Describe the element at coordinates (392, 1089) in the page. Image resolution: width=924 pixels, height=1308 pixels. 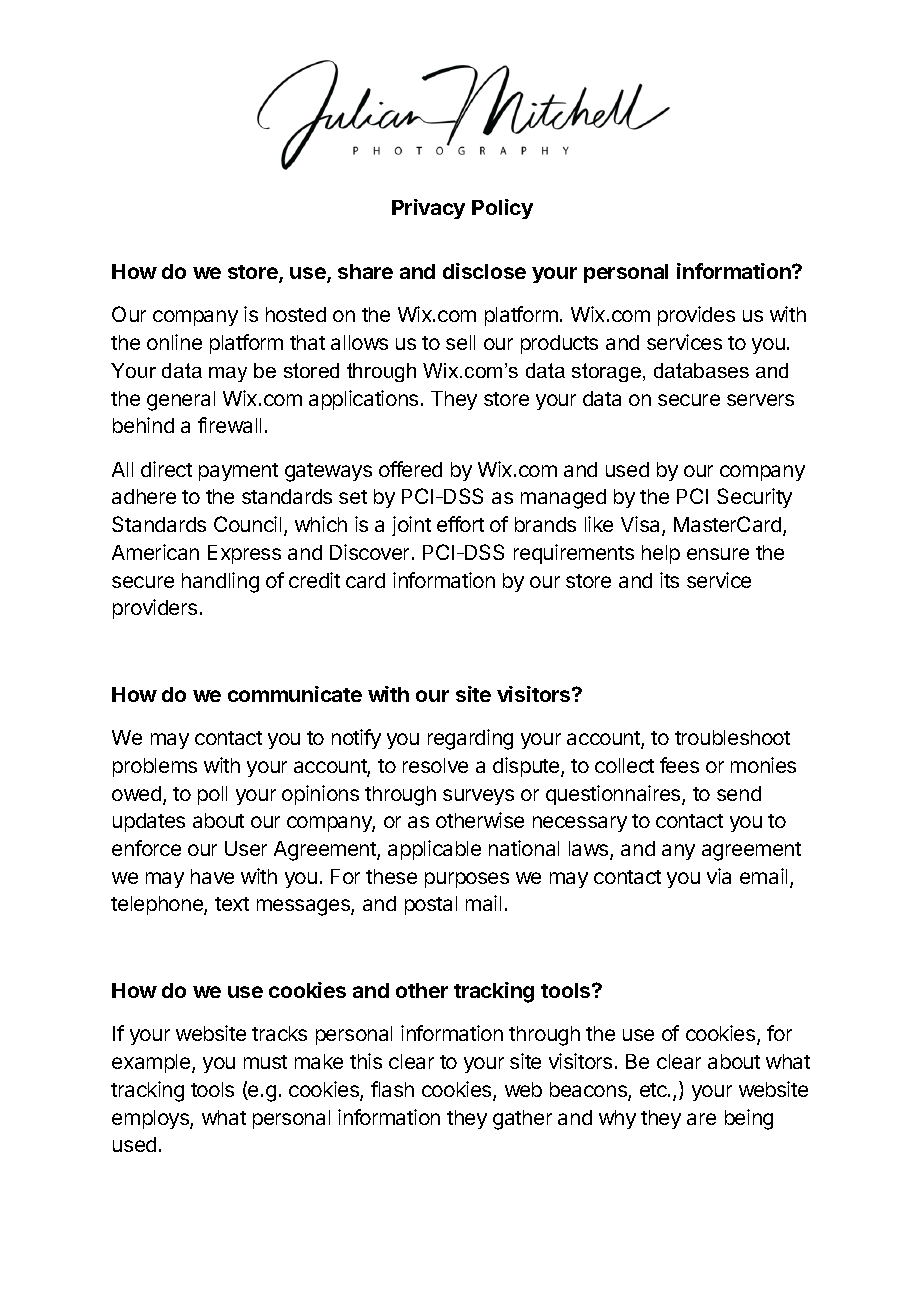
I see `flash` at that location.
